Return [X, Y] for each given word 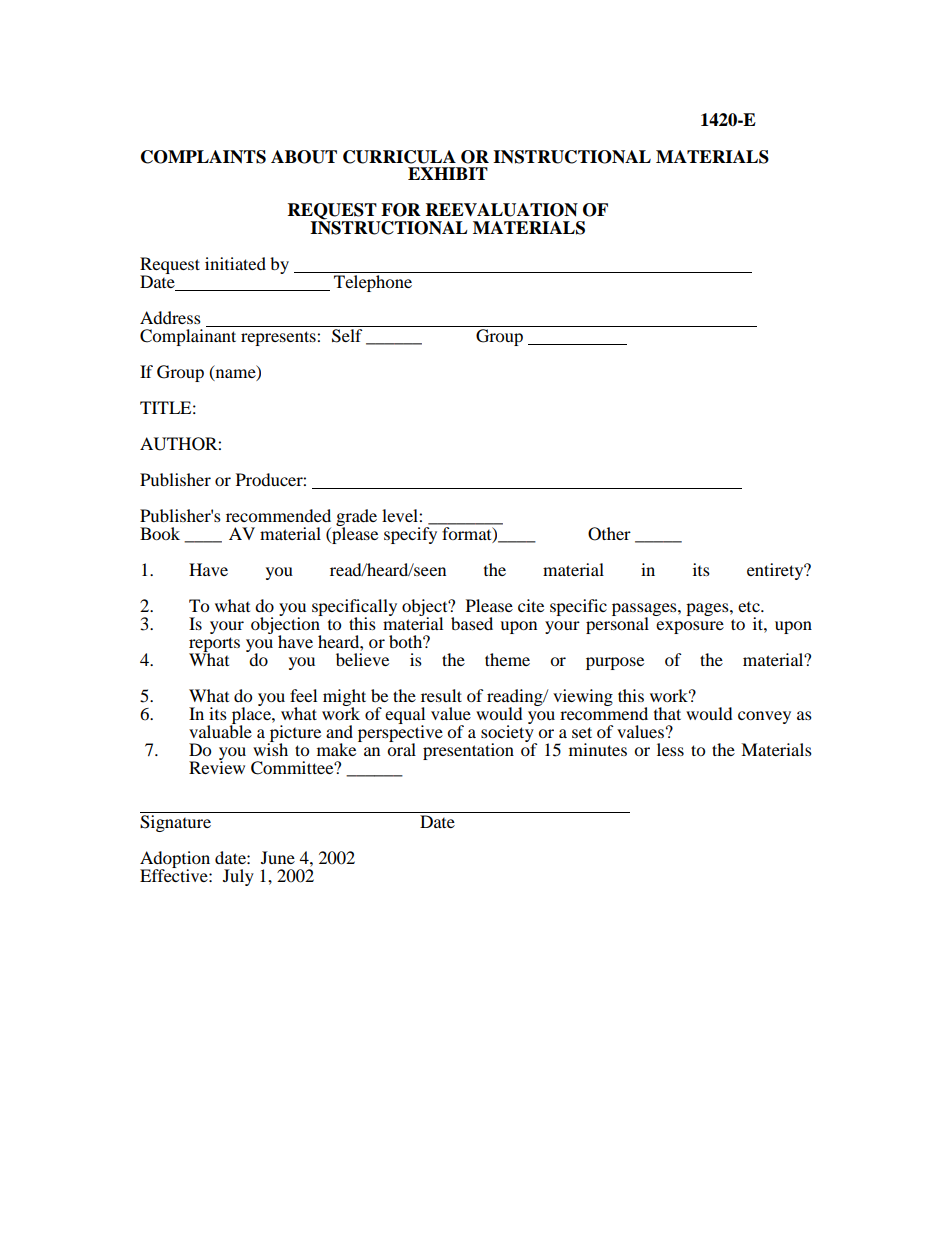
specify [410, 535]
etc [750, 607]
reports [214, 645]
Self [347, 336]
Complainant [188, 337]
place [251, 715]
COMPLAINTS [203, 157]
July [238, 877]
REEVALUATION [502, 210]
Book [160, 533]
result [441, 695]
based [472, 623]
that [667, 713]
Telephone [373, 283]
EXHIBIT [448, 173]
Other [609, 534]
